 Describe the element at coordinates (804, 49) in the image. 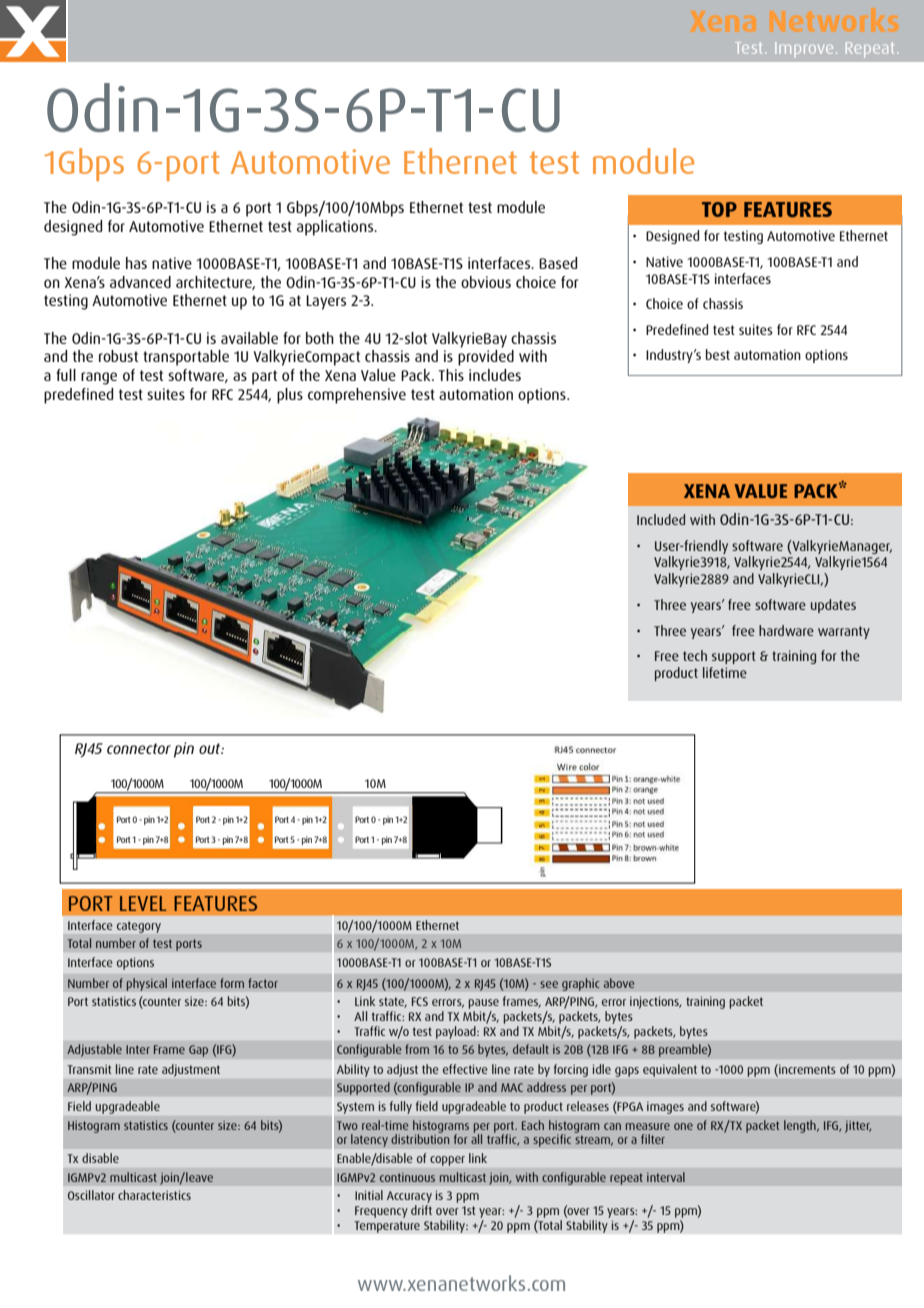

I see `Improve` at that location.
